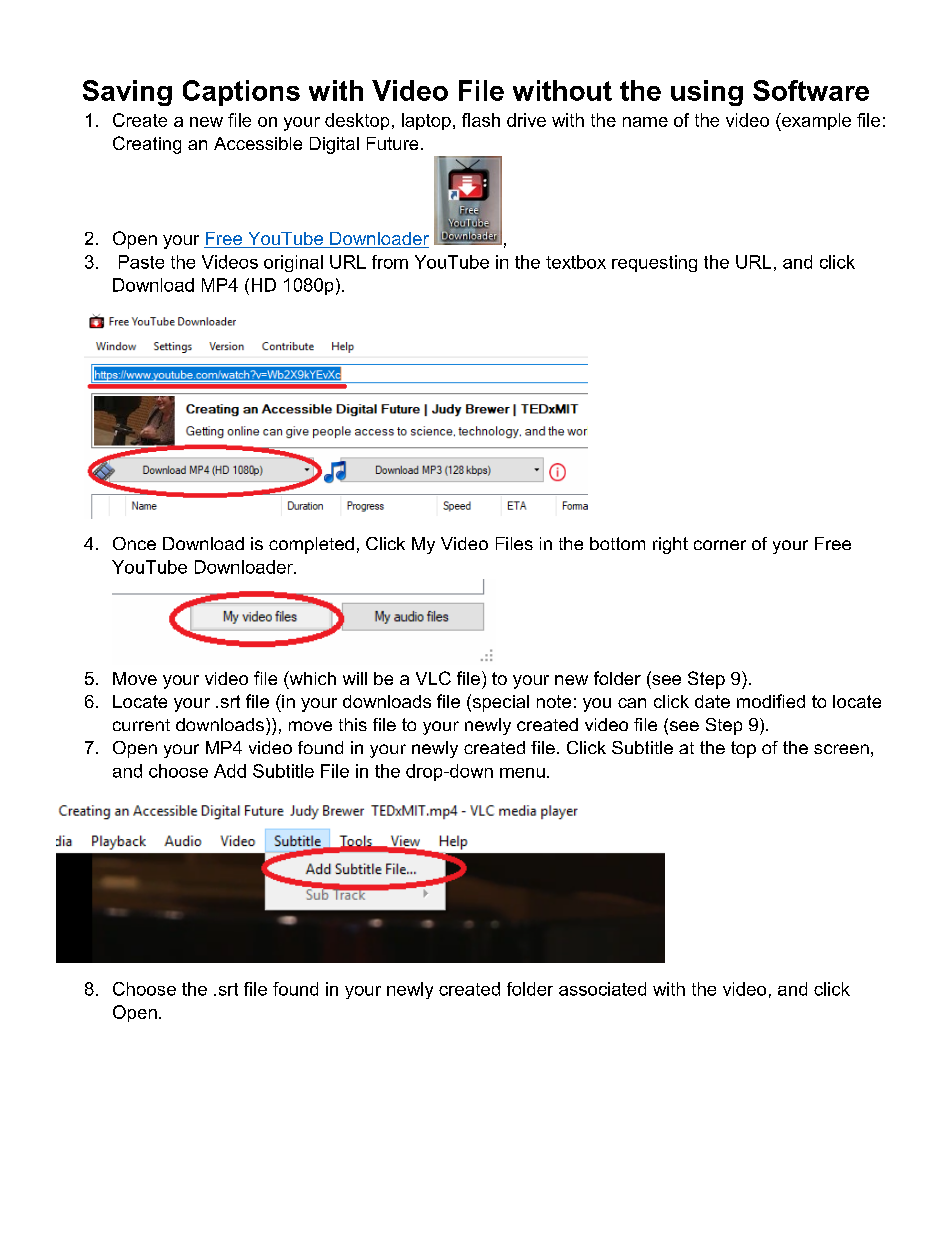 This document has width=952, height=1233. I want to click on bottom, so click(617, 543).
